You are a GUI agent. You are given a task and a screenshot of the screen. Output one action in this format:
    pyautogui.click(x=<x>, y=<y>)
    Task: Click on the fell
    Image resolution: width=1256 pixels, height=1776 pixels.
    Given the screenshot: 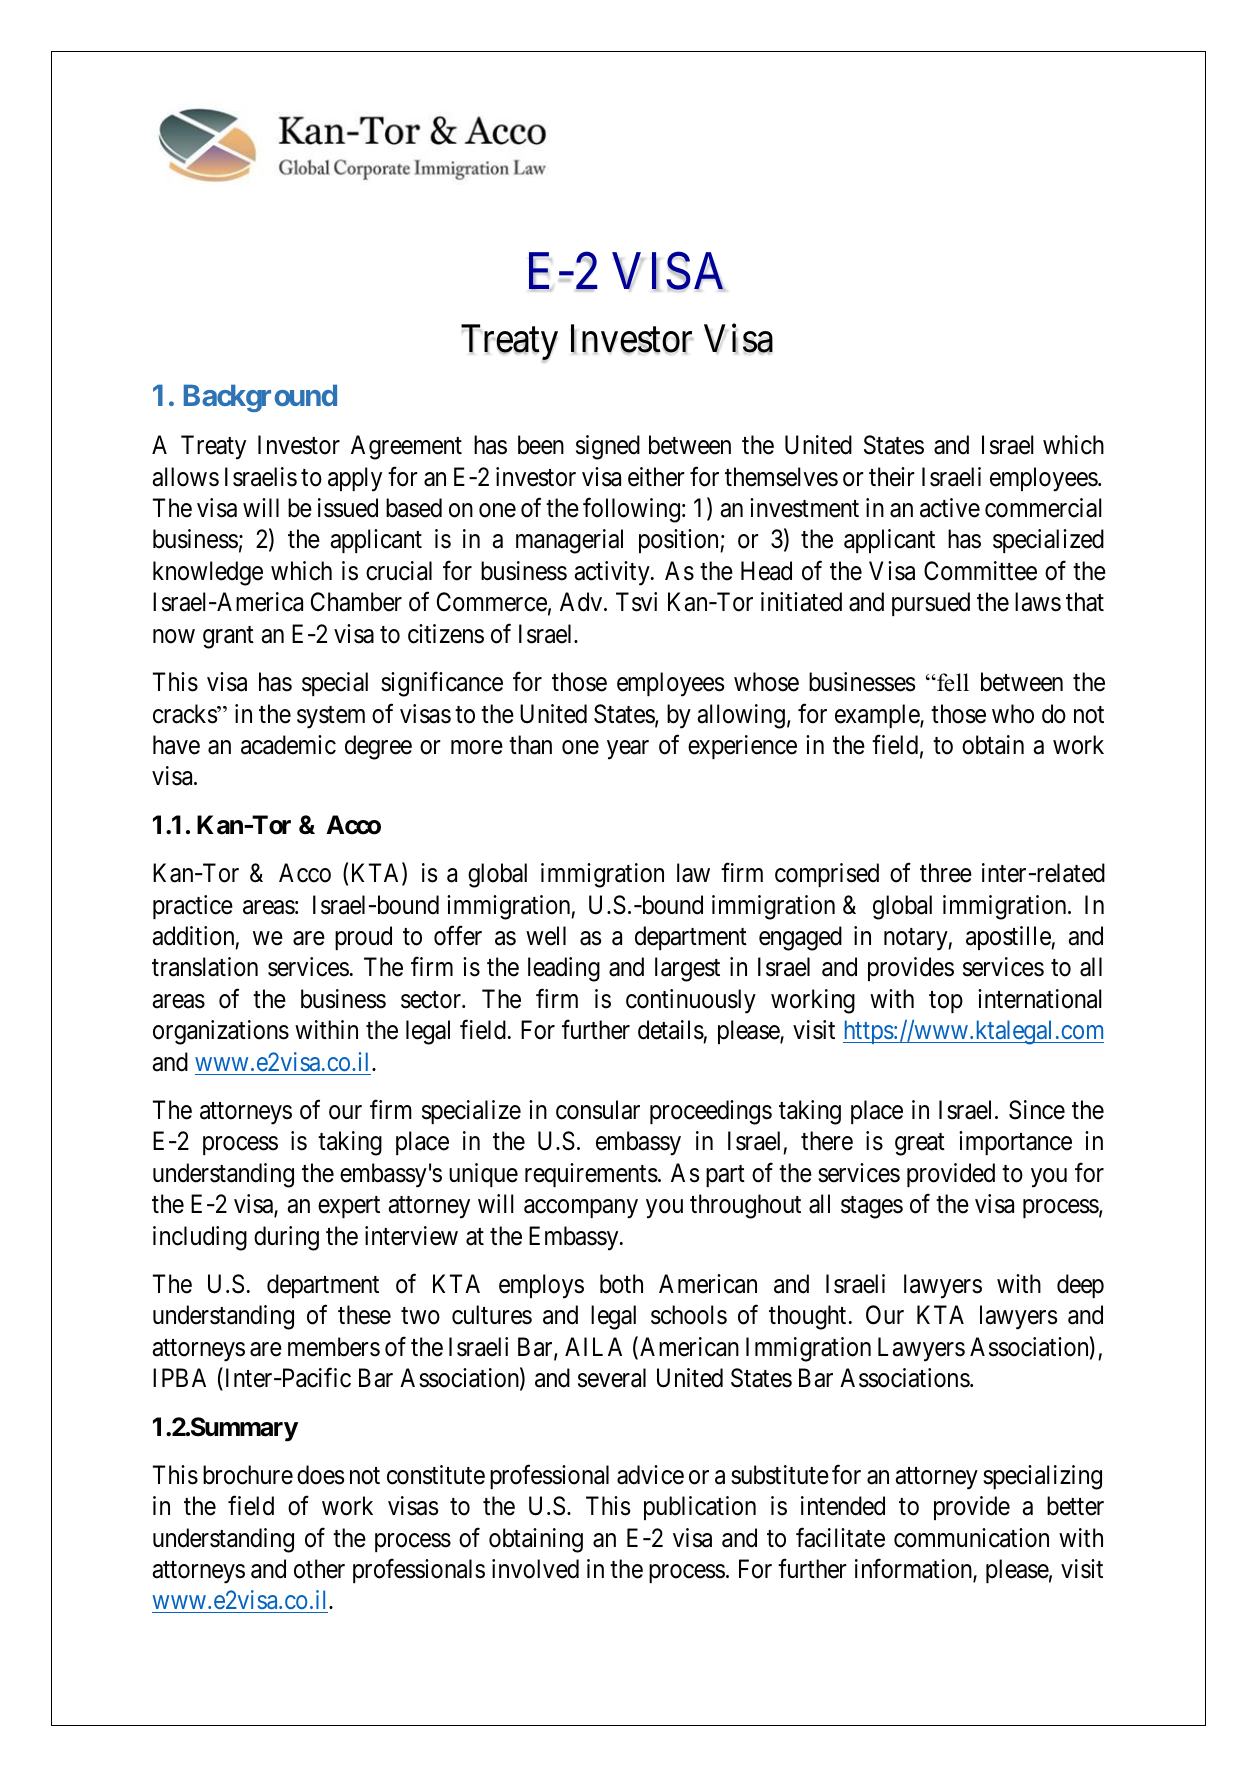 What is the action you would take?
    pyautogui.click(x=952, y=682)
